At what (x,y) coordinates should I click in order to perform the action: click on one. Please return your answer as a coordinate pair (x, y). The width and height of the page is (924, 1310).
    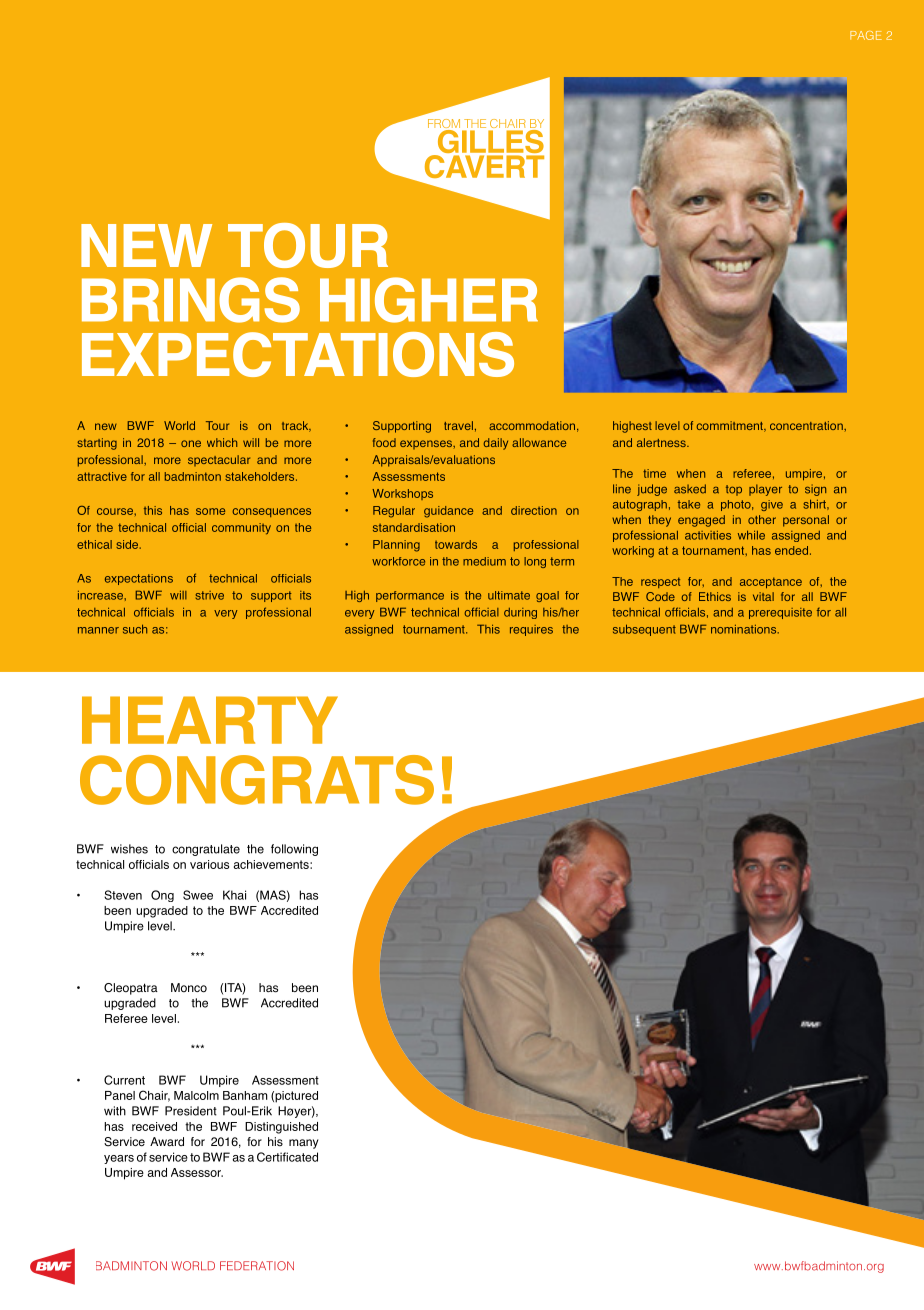
    Looking at the image, I should click on (191, 443).
